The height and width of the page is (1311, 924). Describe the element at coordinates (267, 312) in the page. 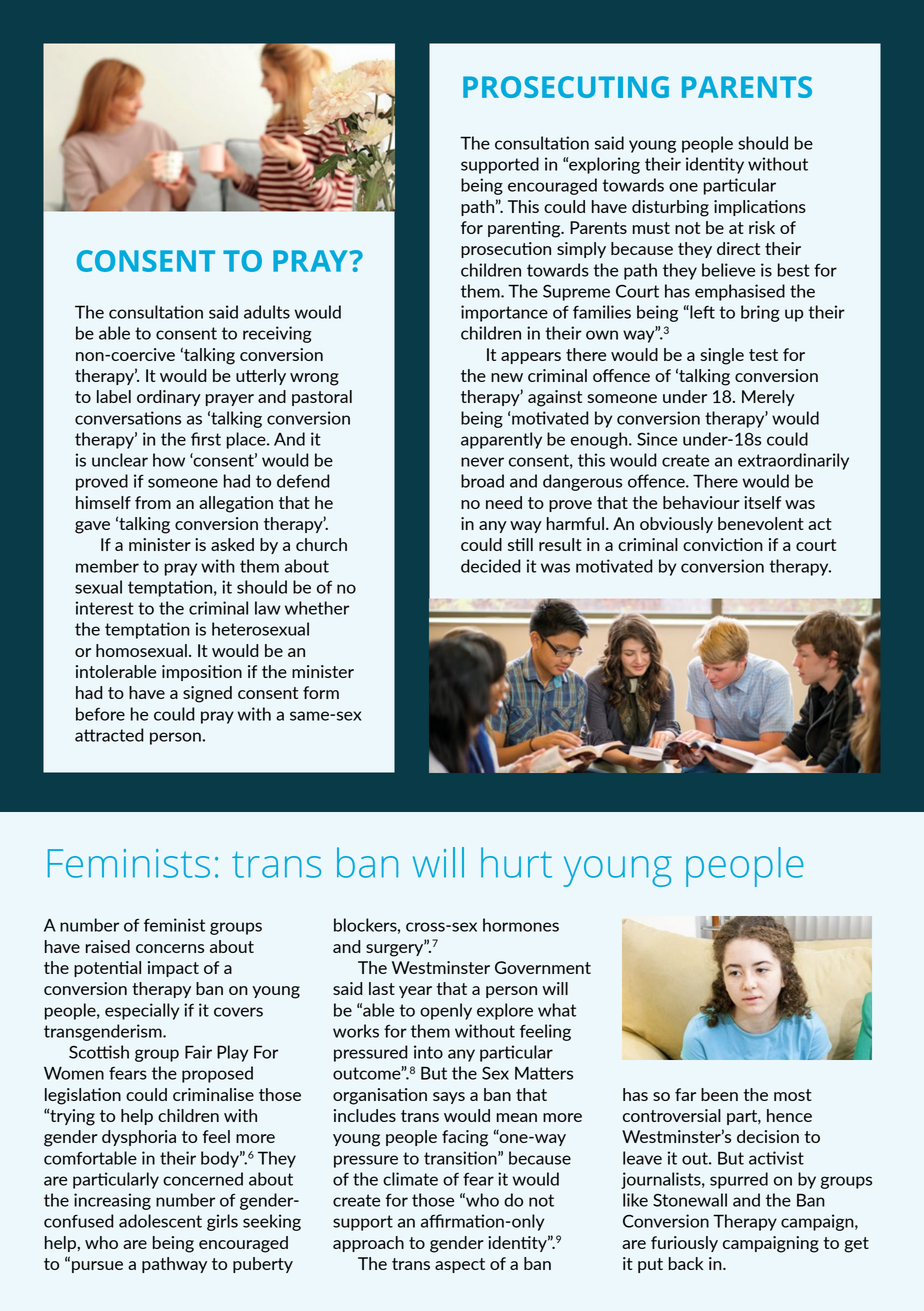

I see `adults` at that location.
